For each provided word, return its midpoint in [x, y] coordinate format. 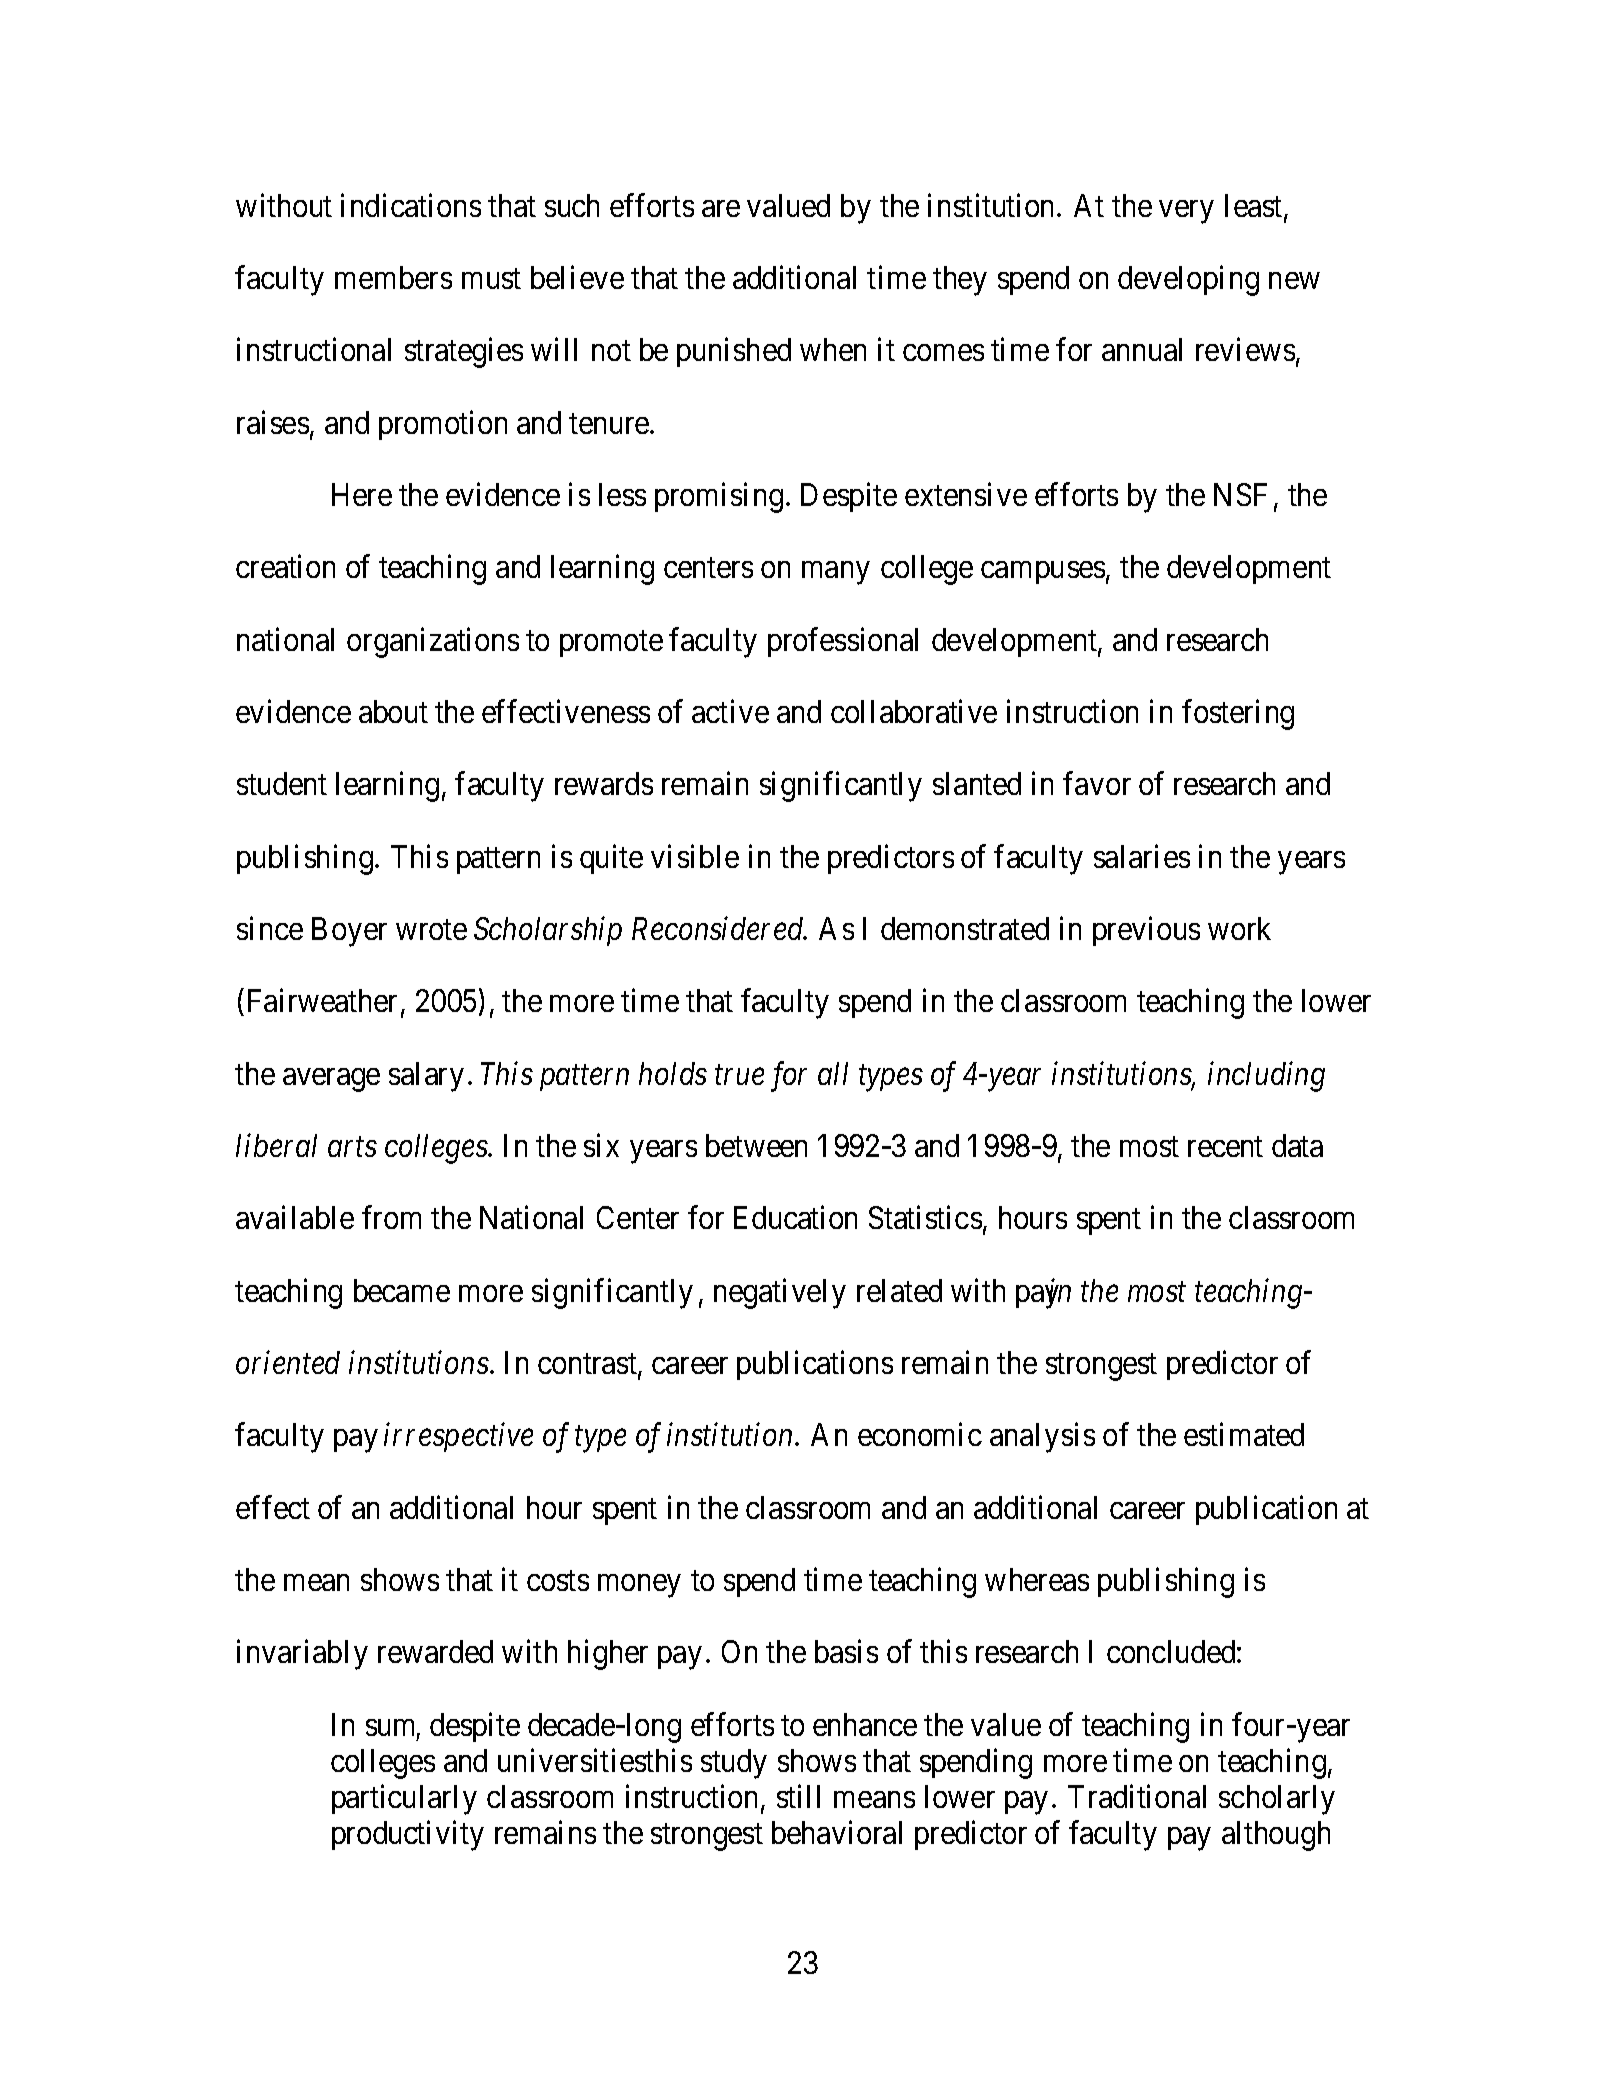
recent [1225, 1147]
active [730, 711]
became [402, 1290]
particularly [404, 1800]
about [393, 711]
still [798, 1796]
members [393, 277]
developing [1188, 280]
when [833, 349]
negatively [780, 1293]
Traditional [1137, 1796]
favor [1097, 783]
